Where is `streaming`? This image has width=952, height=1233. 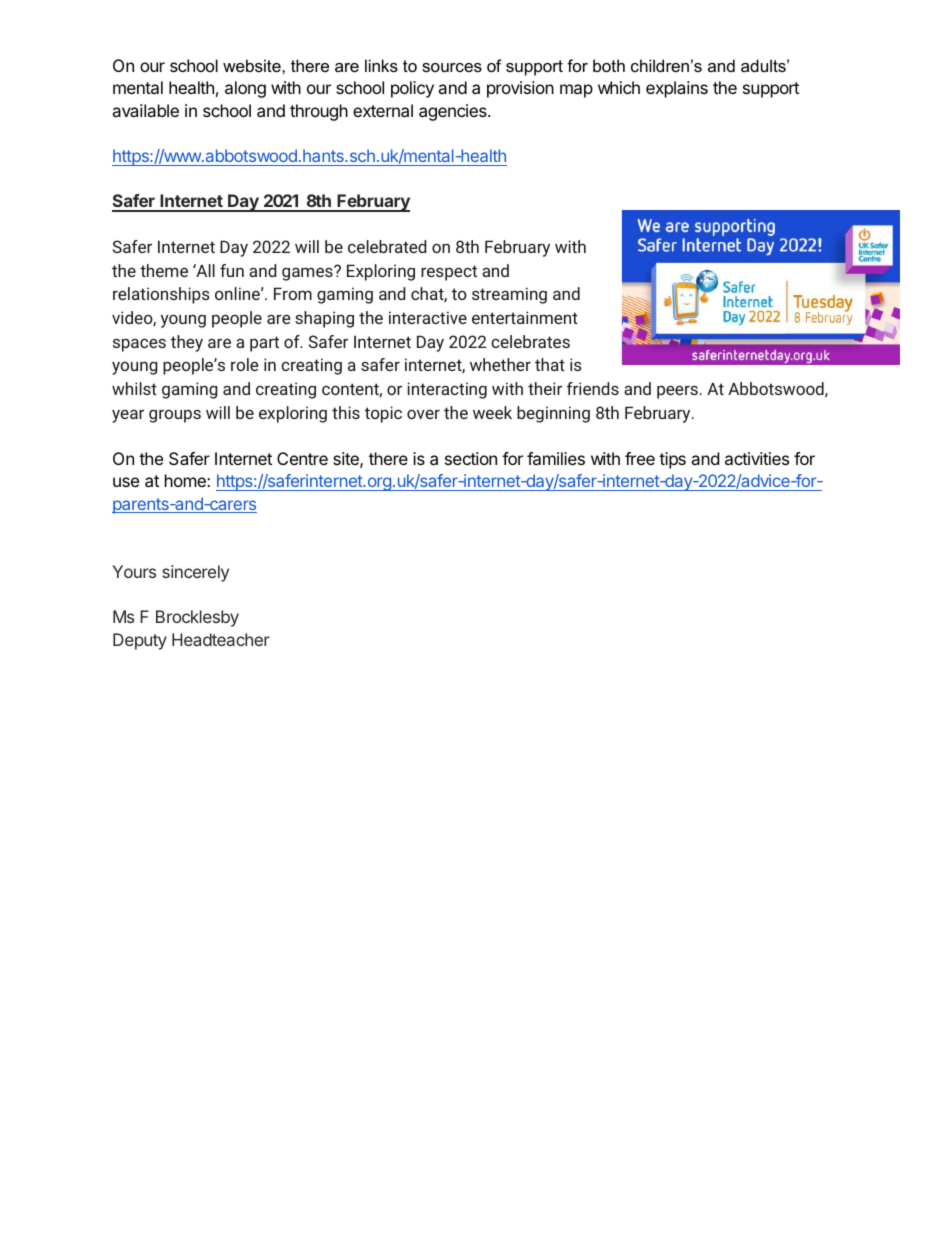 streaming is located at coordinates (509, 295).
